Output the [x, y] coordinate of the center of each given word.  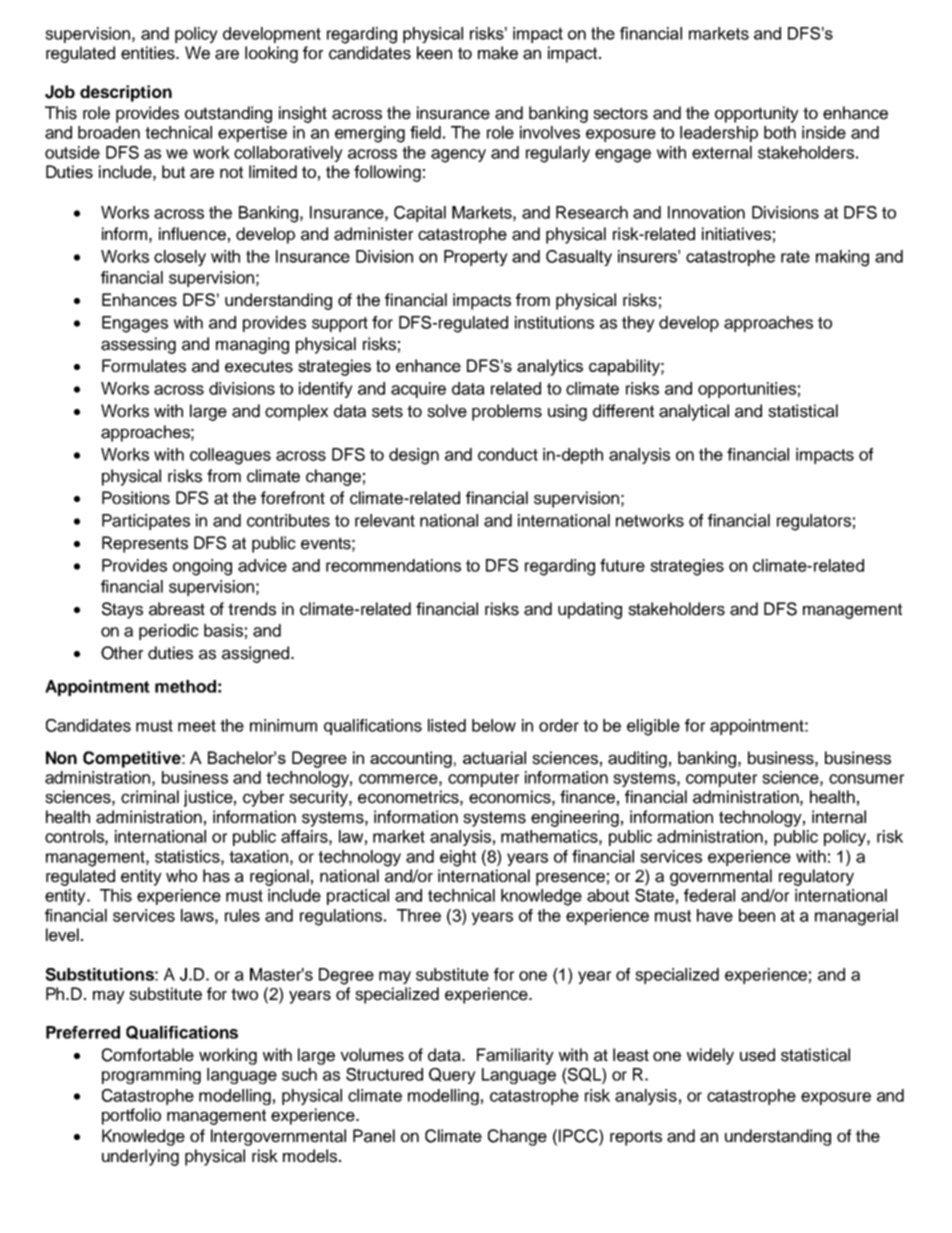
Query [452, 1076]
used [757, 1055]
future [622, 565]
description [126, 93]
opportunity [757, 114]
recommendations [393, 565]
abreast [177, 609]
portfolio [131, 1116]
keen [434, 53]
